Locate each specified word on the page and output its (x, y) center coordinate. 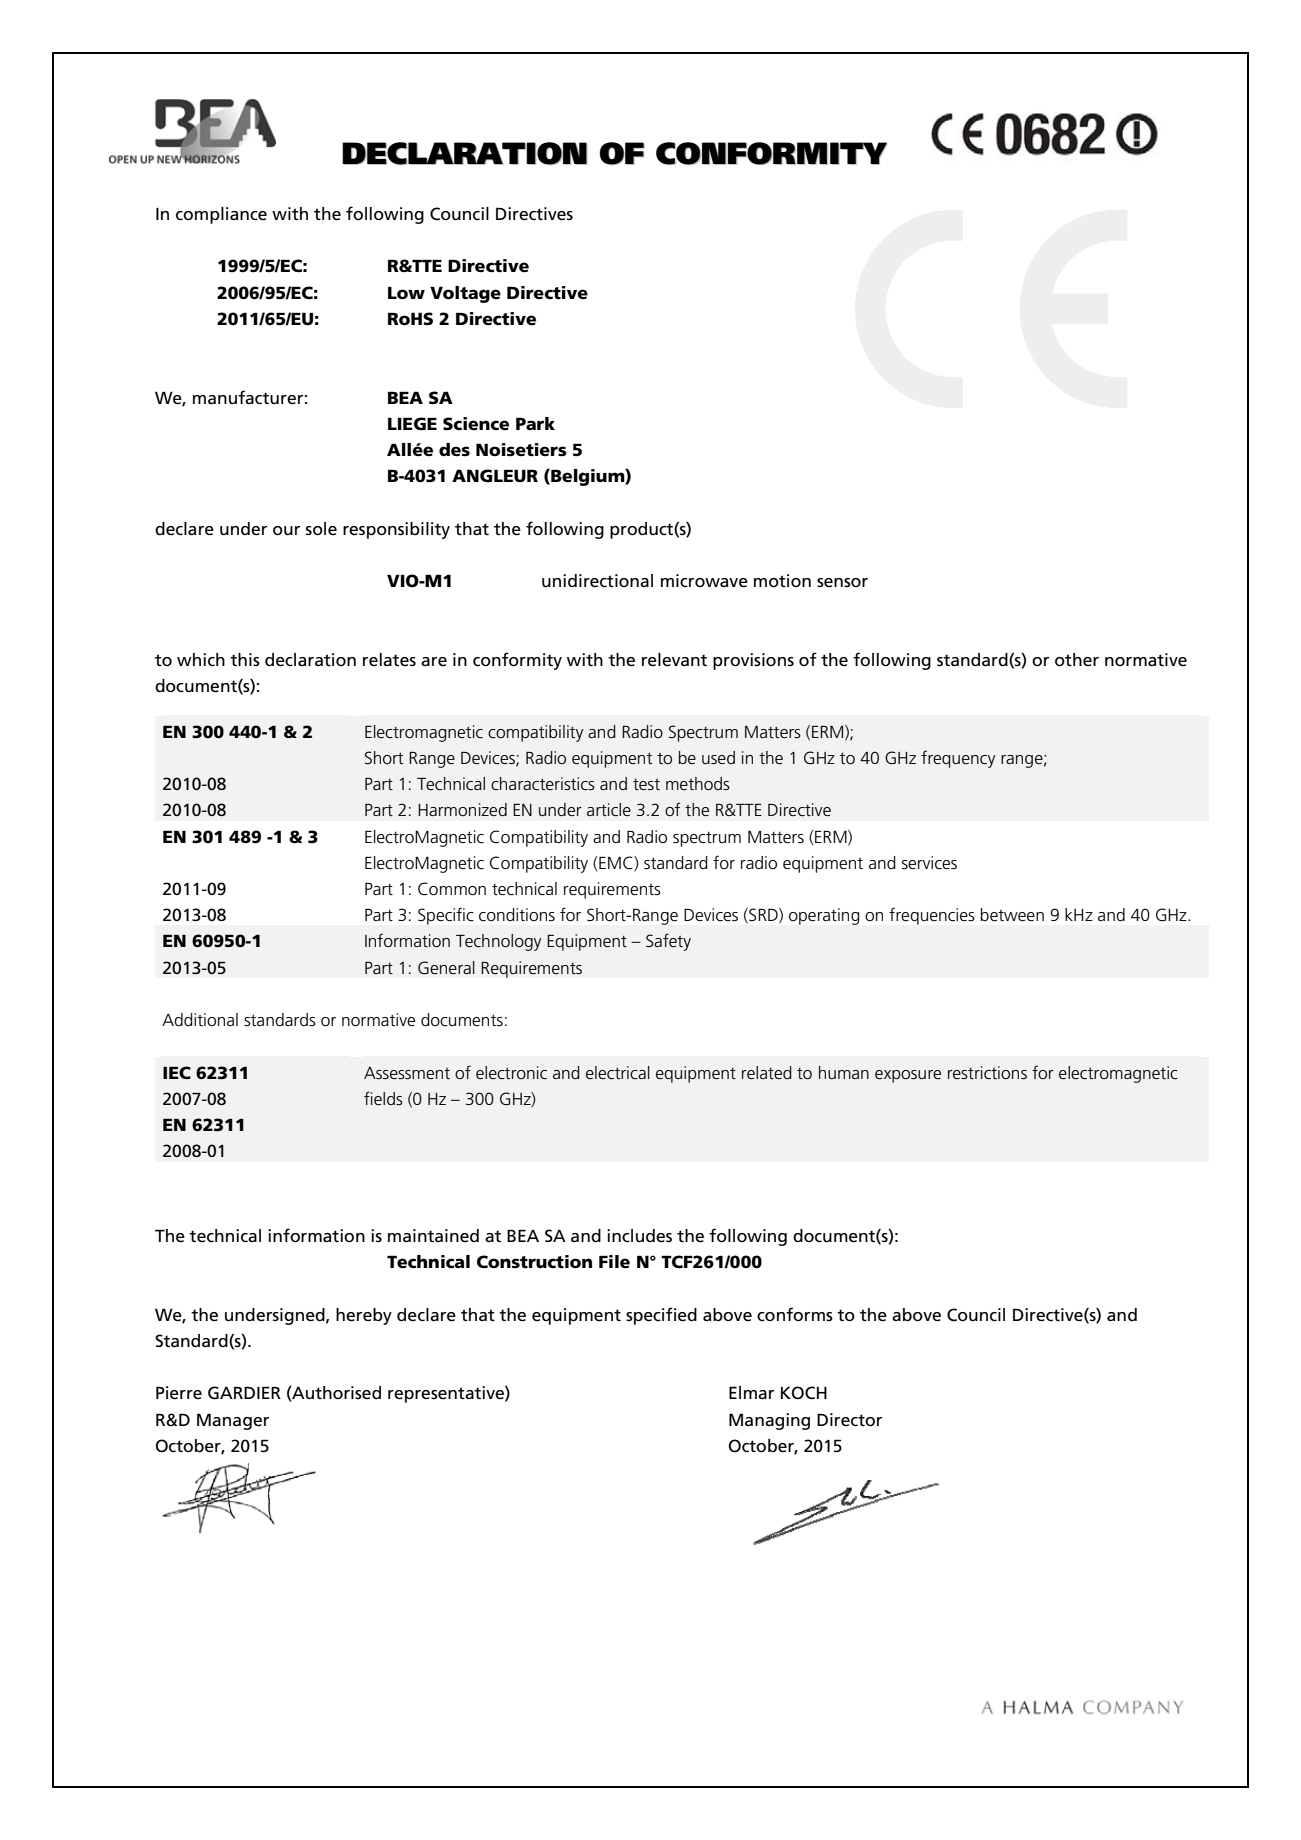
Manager (233, 1421)
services (929, 863)
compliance (221, 215)
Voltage (465, 294)
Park (535, 423)
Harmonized (462, 809)
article (609, 810)
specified (661, 1316)
